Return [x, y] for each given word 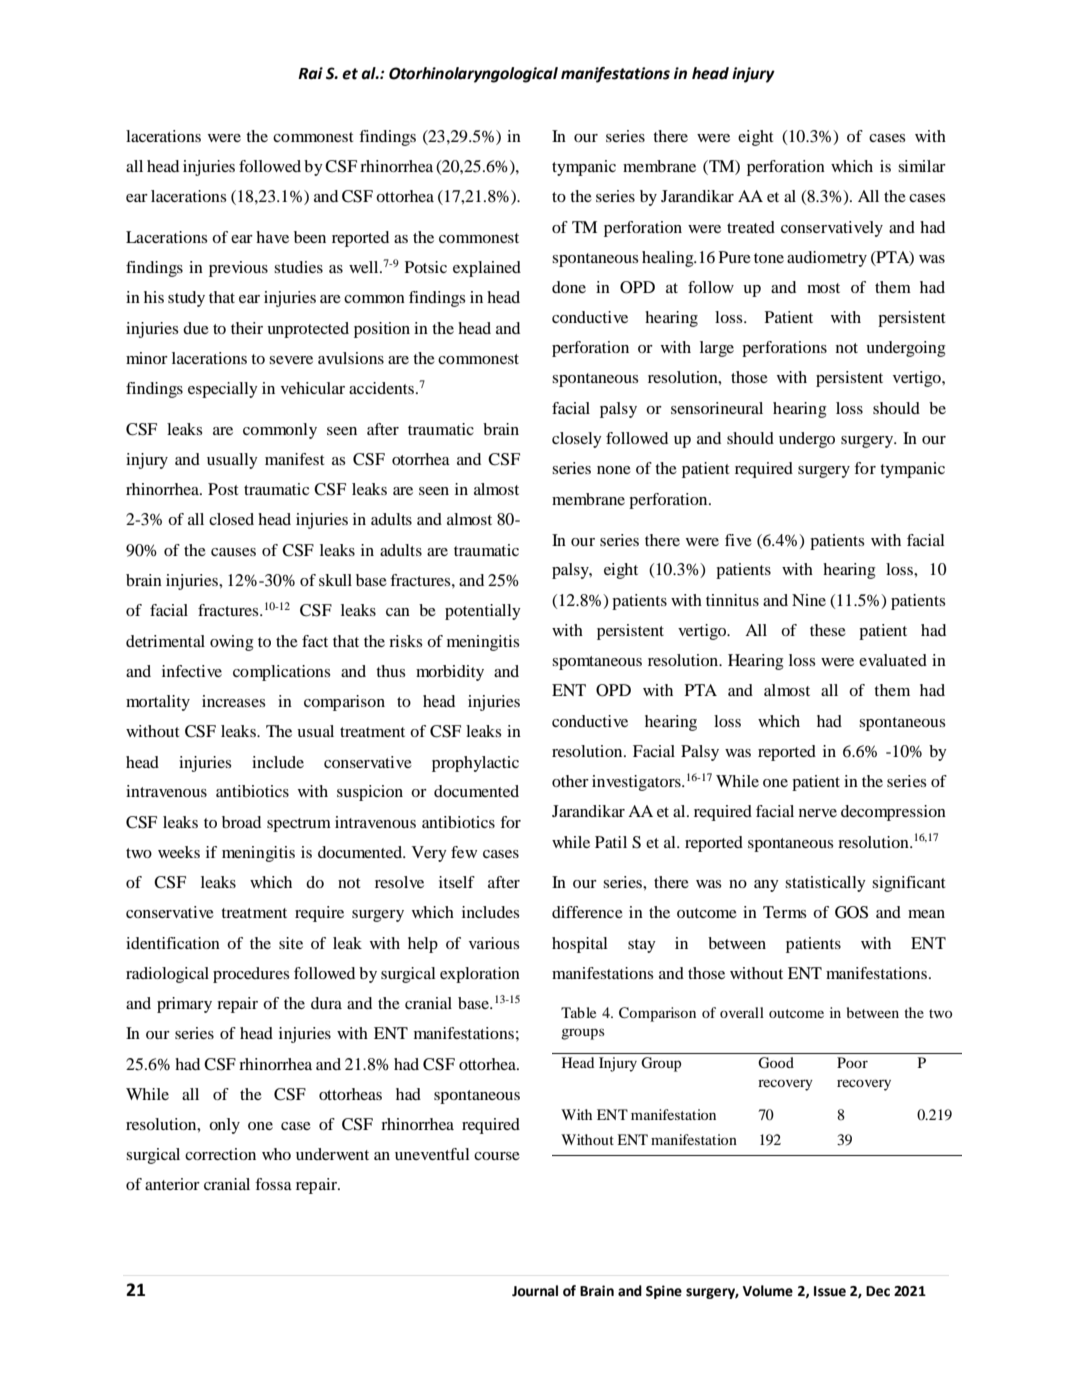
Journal [535, 1291]
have [272, 237]
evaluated [893, 660]
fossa [273, 1184]
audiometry [827, 259]
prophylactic [475, 764]
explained [487, 269]
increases [234, 701]
